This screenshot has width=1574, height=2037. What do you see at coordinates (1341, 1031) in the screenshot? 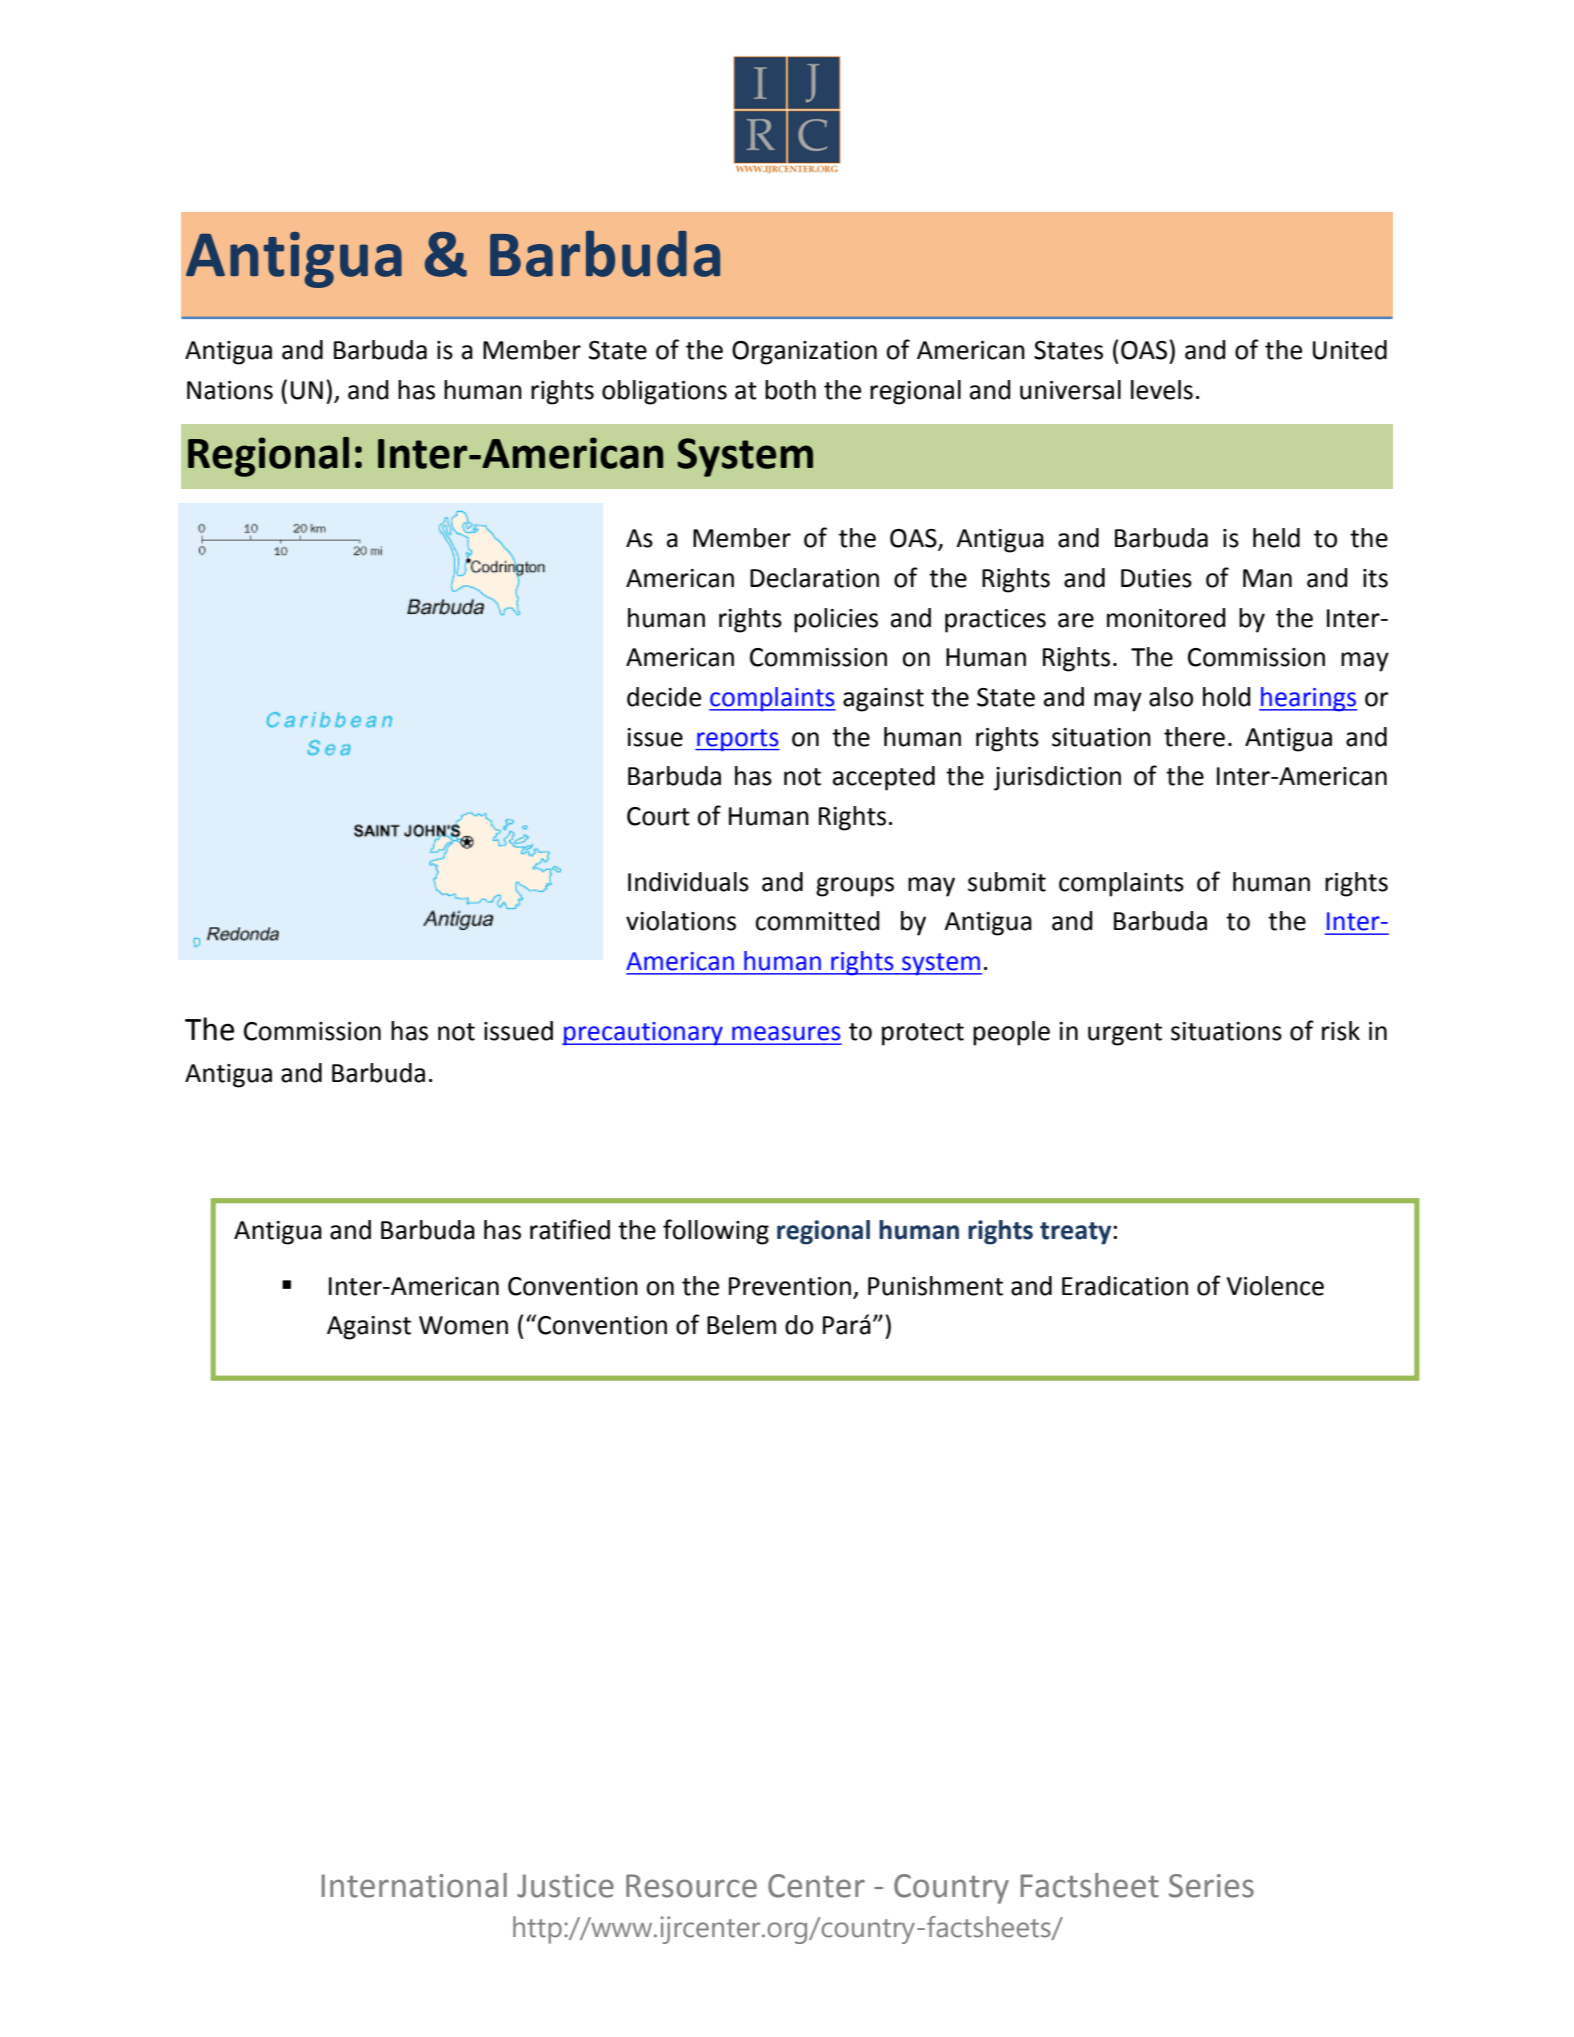
I see `risk` at bounding box center [1341, 1031].
